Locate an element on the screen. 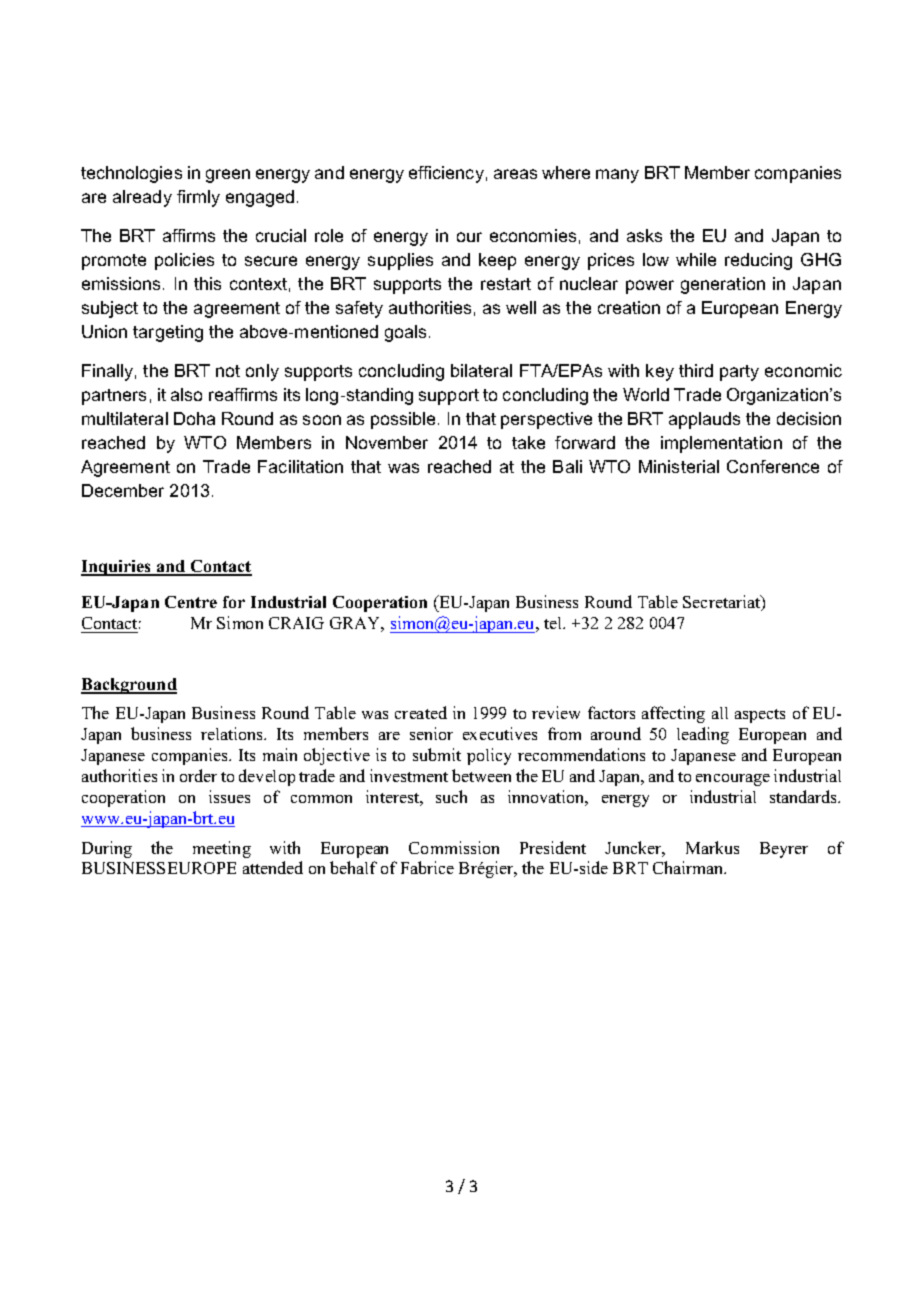 This screenshot has width=924, height=1308. firmly is located at coordinates (198, 198).
